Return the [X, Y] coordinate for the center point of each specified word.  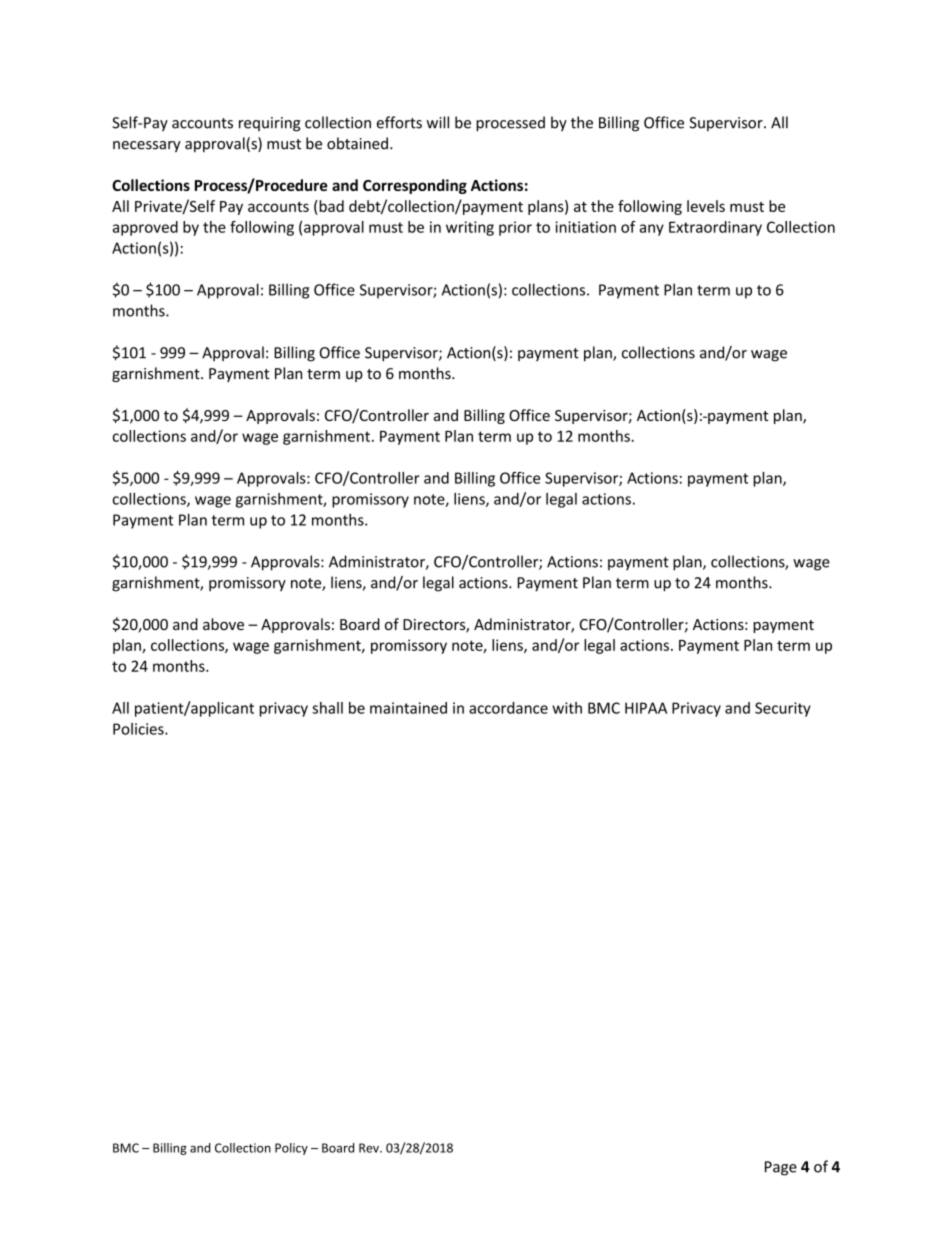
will [437, 122]
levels [706, 206]
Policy [291, 1149]
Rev [370, 1148]
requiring [269, 124]
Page [781, 1168]
